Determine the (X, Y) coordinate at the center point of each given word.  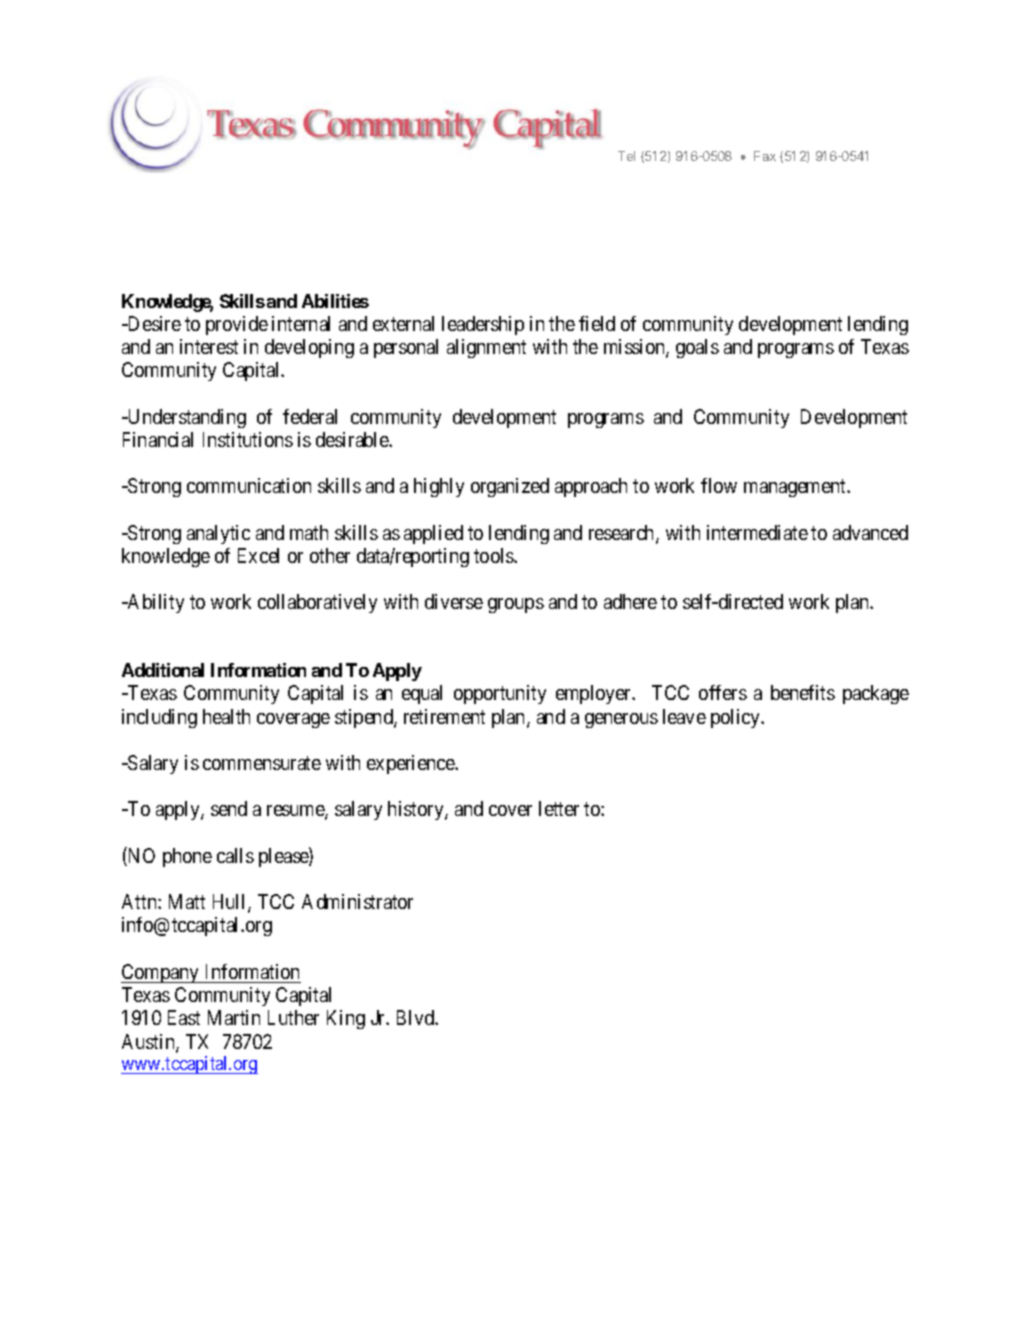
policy (737, 718)
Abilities (335, 301)
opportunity (500, 694)
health (226, 716)
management (796, 488)
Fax (765, 156)
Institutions (248, 439)
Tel (626, 156)
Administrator (357, 901)
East (184, 1017)
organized (510, 487)
